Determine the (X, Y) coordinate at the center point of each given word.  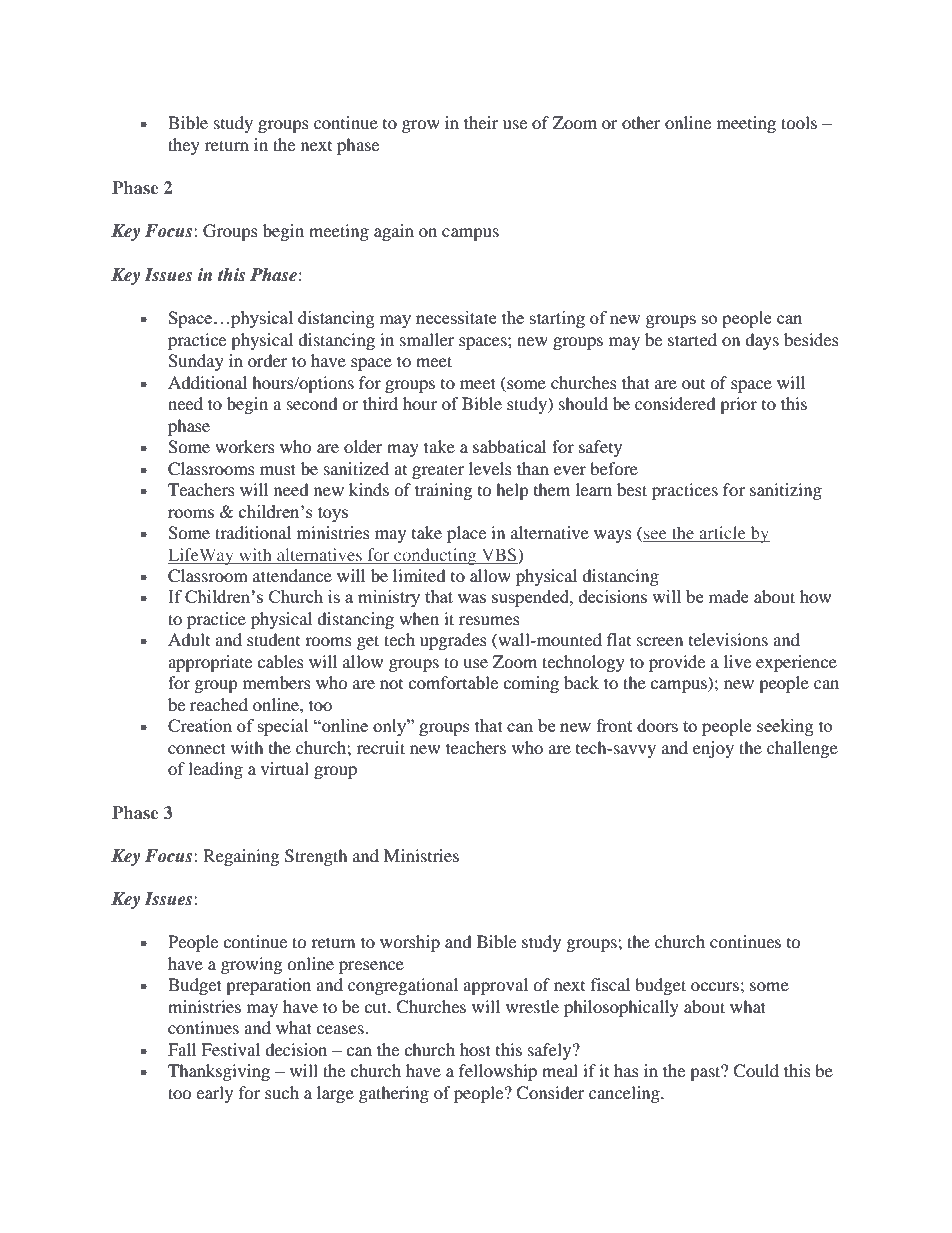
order (267, 360)
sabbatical (509, 446)
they (184, 146)
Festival (230, 1049)
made (728, 596)
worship (410, 943)
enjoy (713, 749)
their (481, 122)
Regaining (241, 857)
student (273, 639)
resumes (489, 620)
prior (738, 405)
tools (799, 122)
